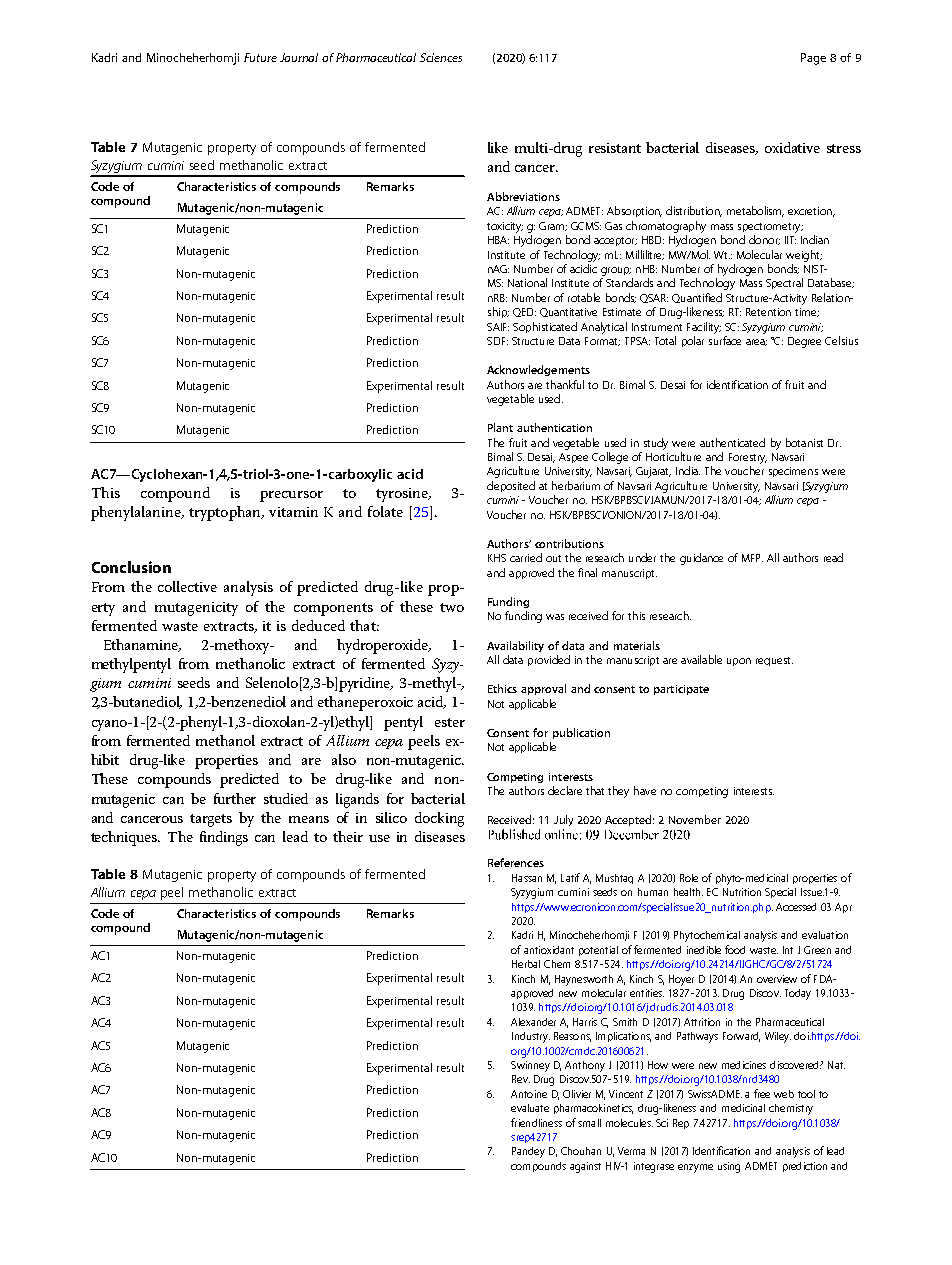 This screenshot has height=1265, width=952. Describe the element at coordinates (536, 1122) in the screenshot. I see `friendliness` at that location.
